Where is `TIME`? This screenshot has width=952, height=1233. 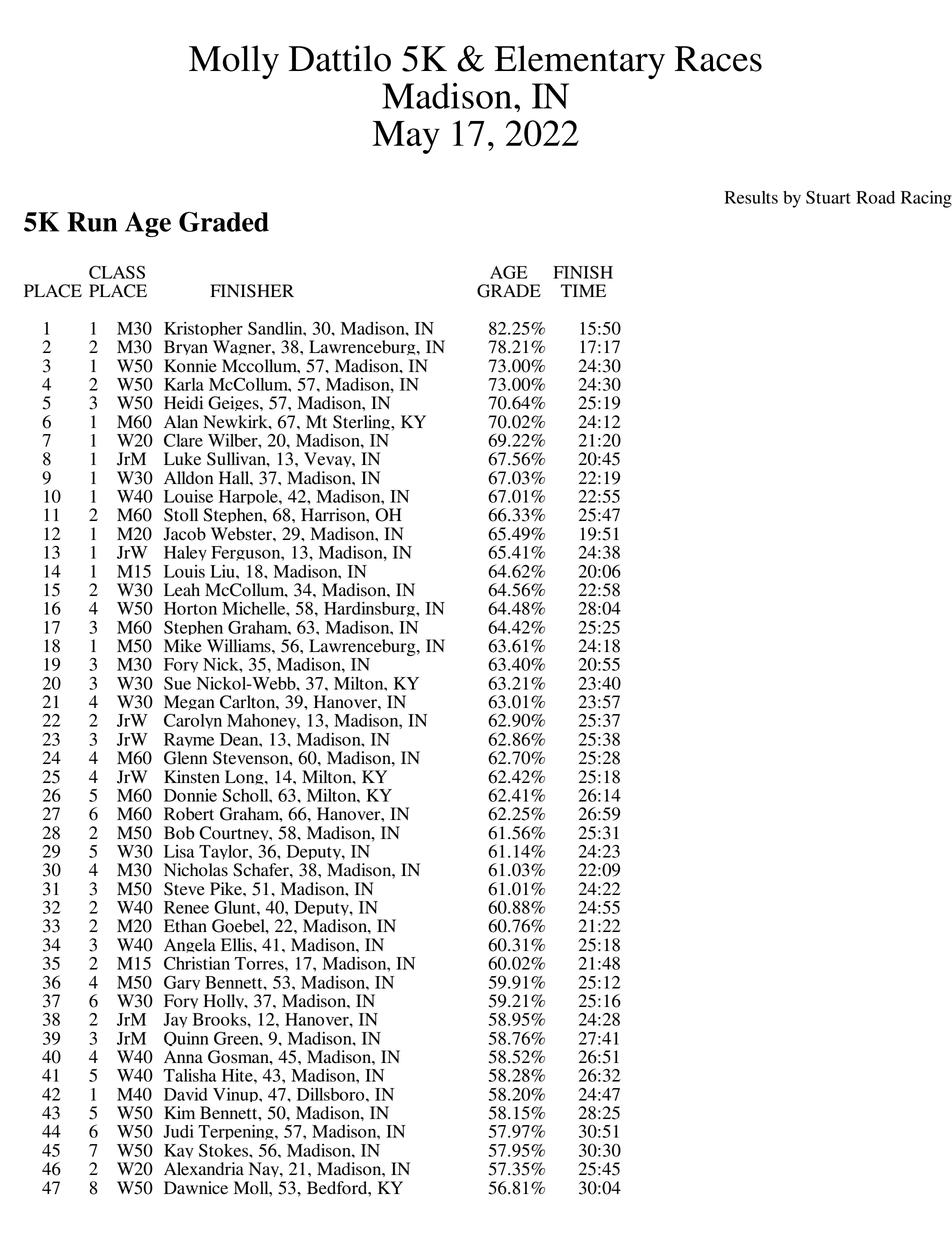 TIME is located at coordinates (583, 290).
